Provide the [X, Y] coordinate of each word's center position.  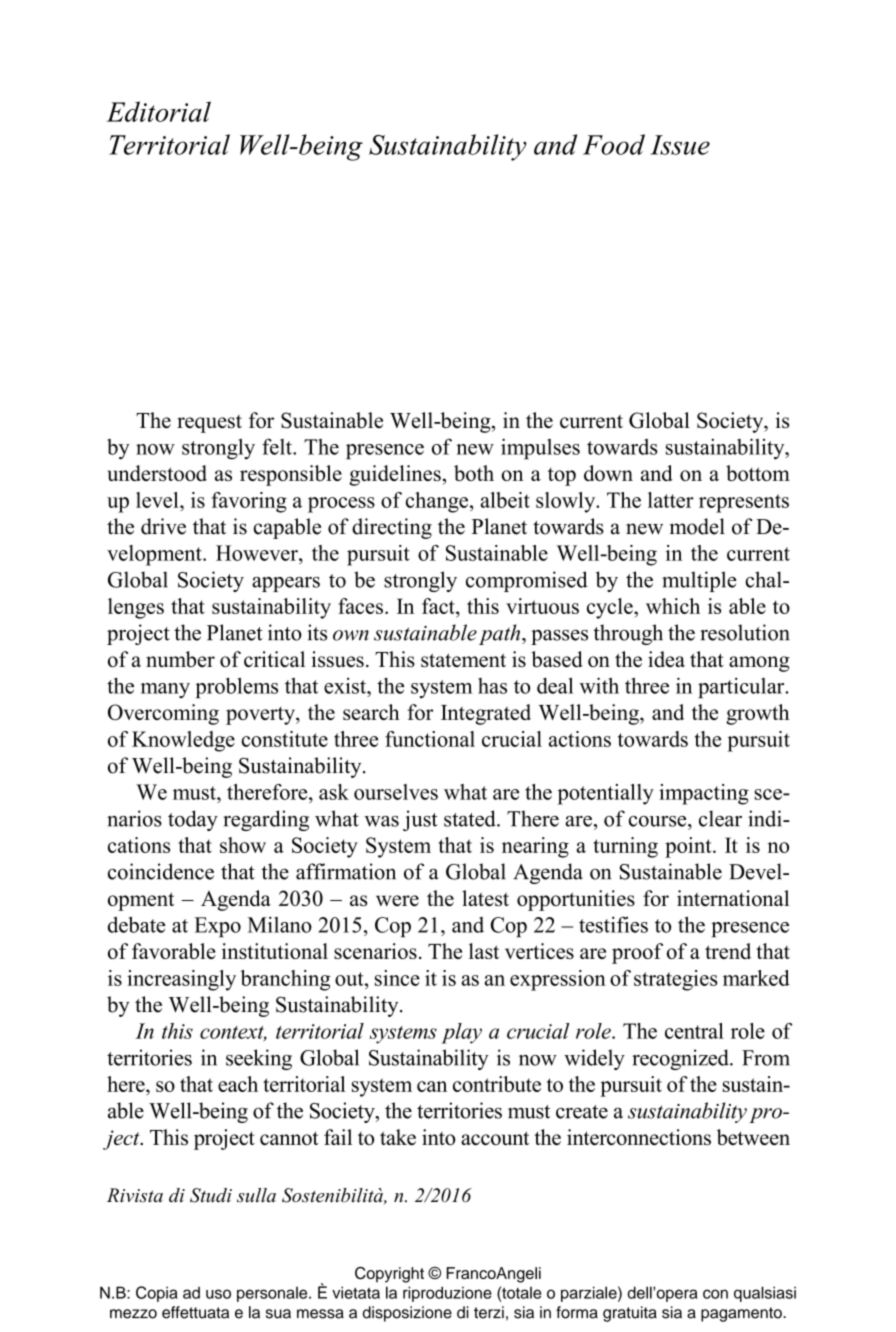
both [474, 473]
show [243, 845]
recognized [681, 1059]
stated [471, 818]
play [461, 1033]
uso [218, 1294]
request [209, 424]
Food [614, 144]
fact [439, 606]
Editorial [158, 111]
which [673, 606]
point [689, 847]
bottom [758, 473]
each [238, 1084]
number [180, 659]
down [608, 473]
